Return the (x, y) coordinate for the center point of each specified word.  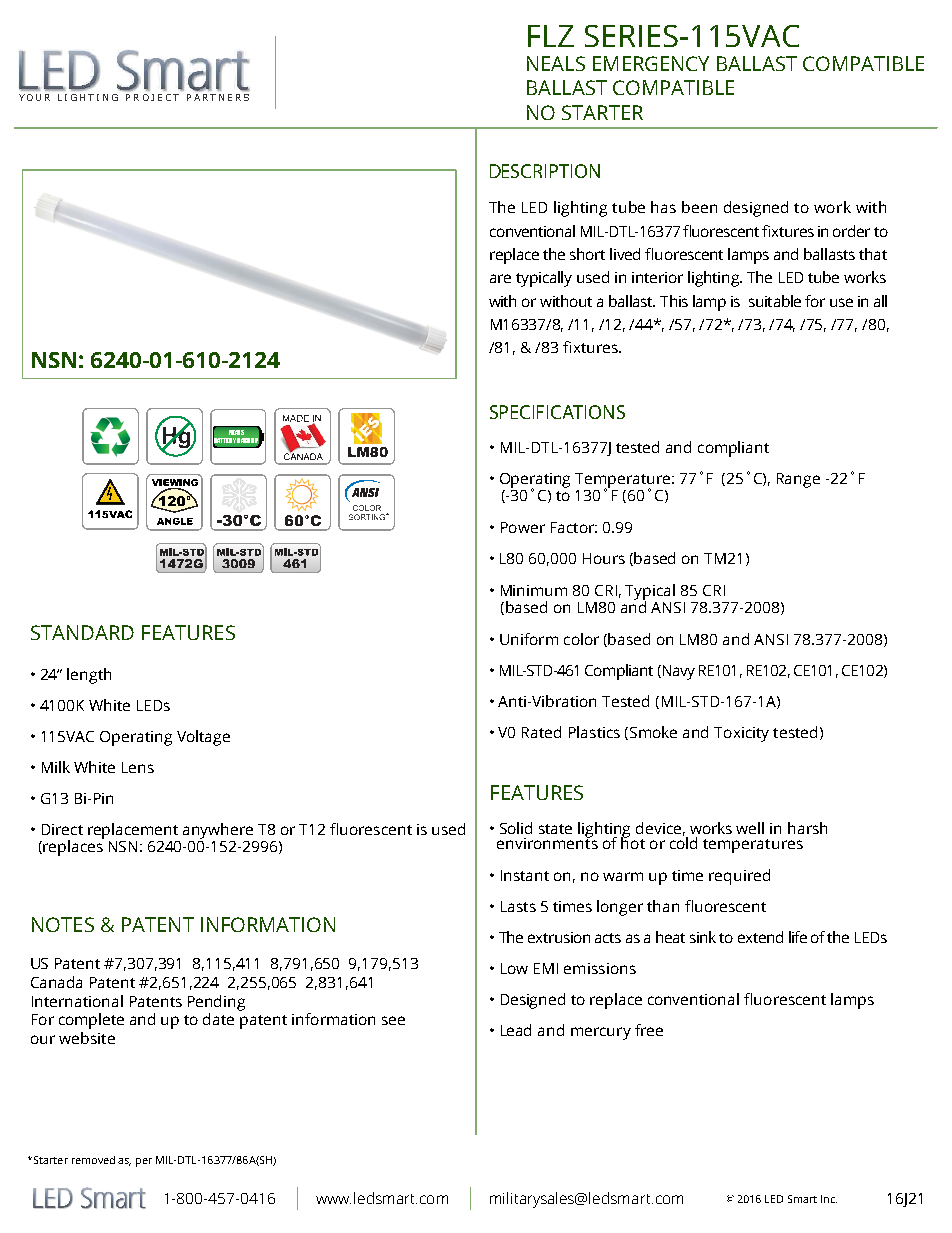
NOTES (63, 924)
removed (93, 1160)
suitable (775, 301)
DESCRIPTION (545, 171)
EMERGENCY (651, 63)
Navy (677, 672)
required (739, 877)
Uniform (529, 639)
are (500, 278)
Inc (829, 1199)
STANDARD (82, 632)
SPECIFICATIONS (557, 412)
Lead (516, 1030)
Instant (525, 875)
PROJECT (152, 97)
